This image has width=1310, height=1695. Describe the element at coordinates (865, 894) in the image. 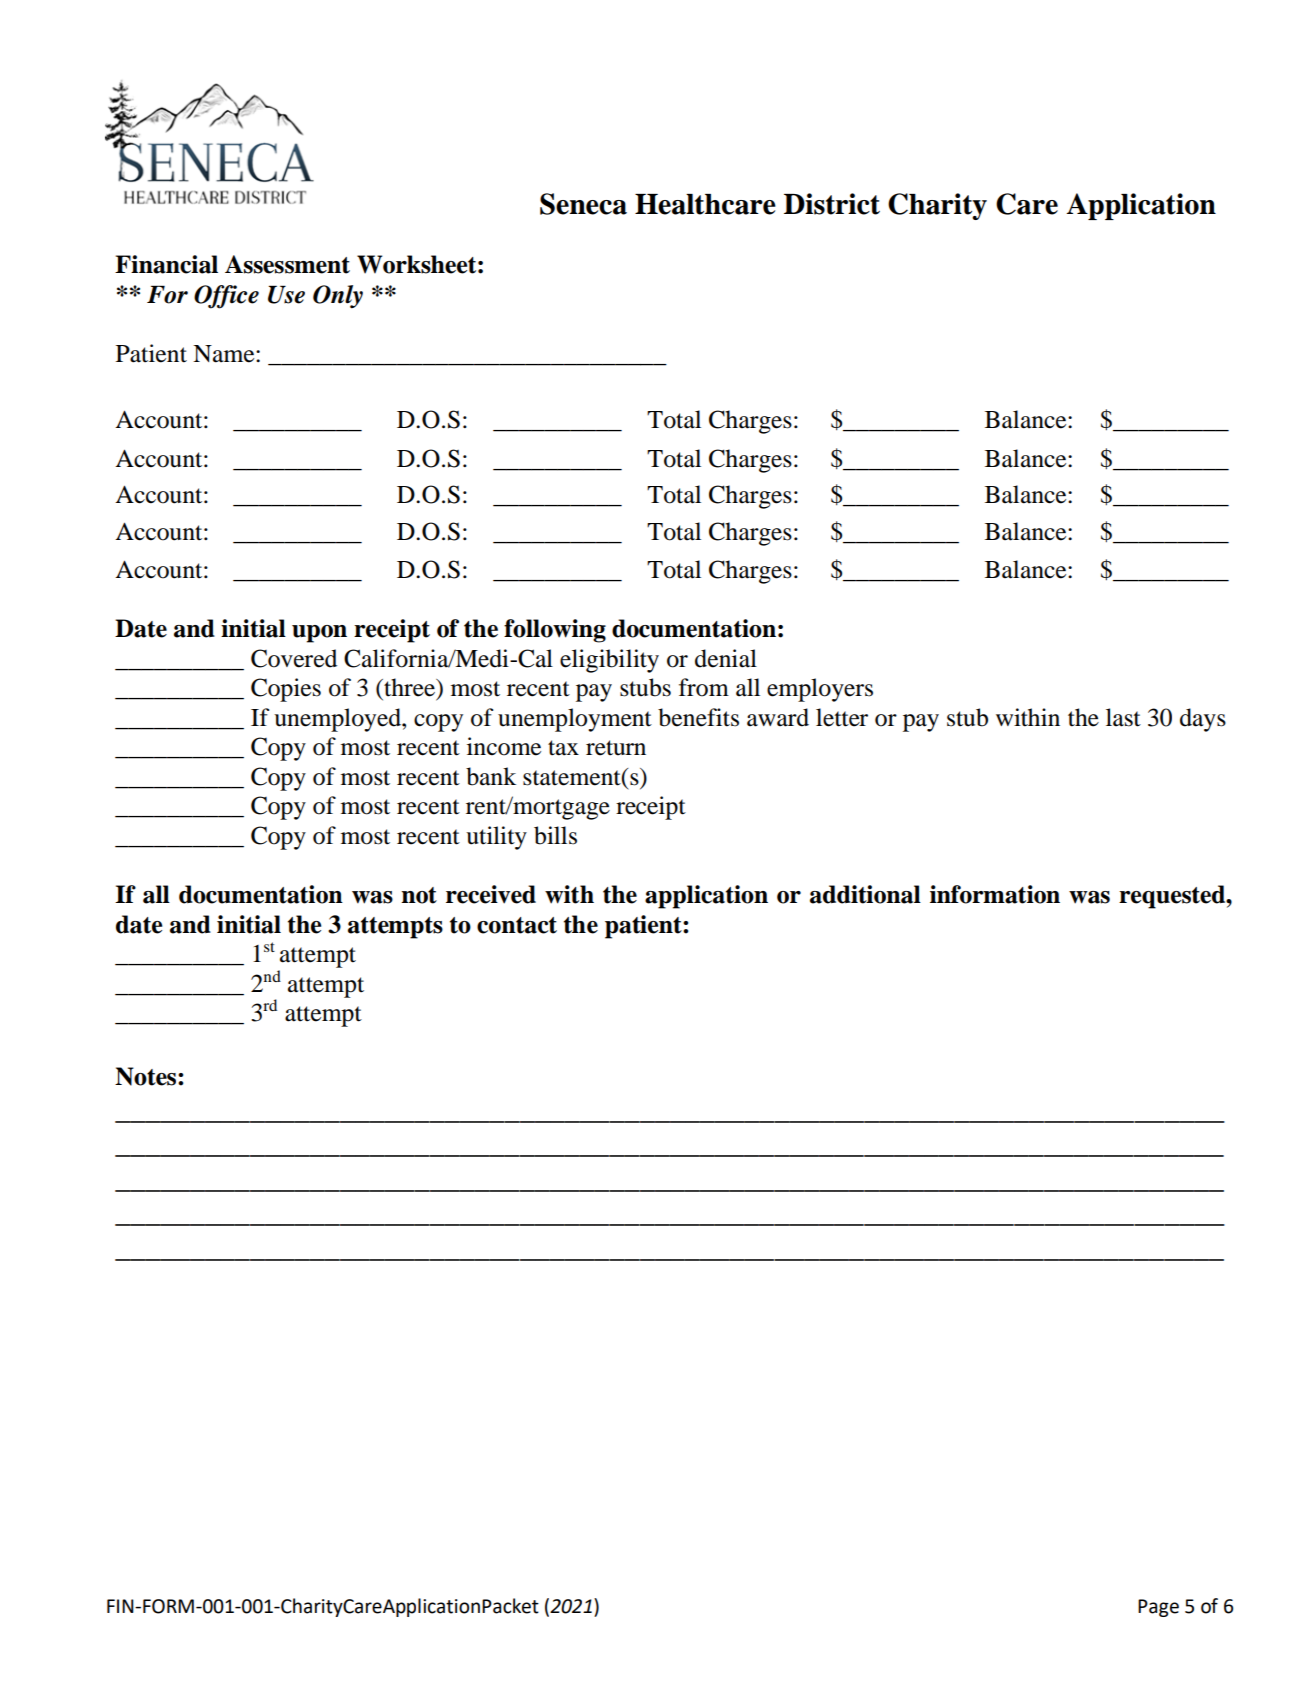

I see `additional` at that location.
